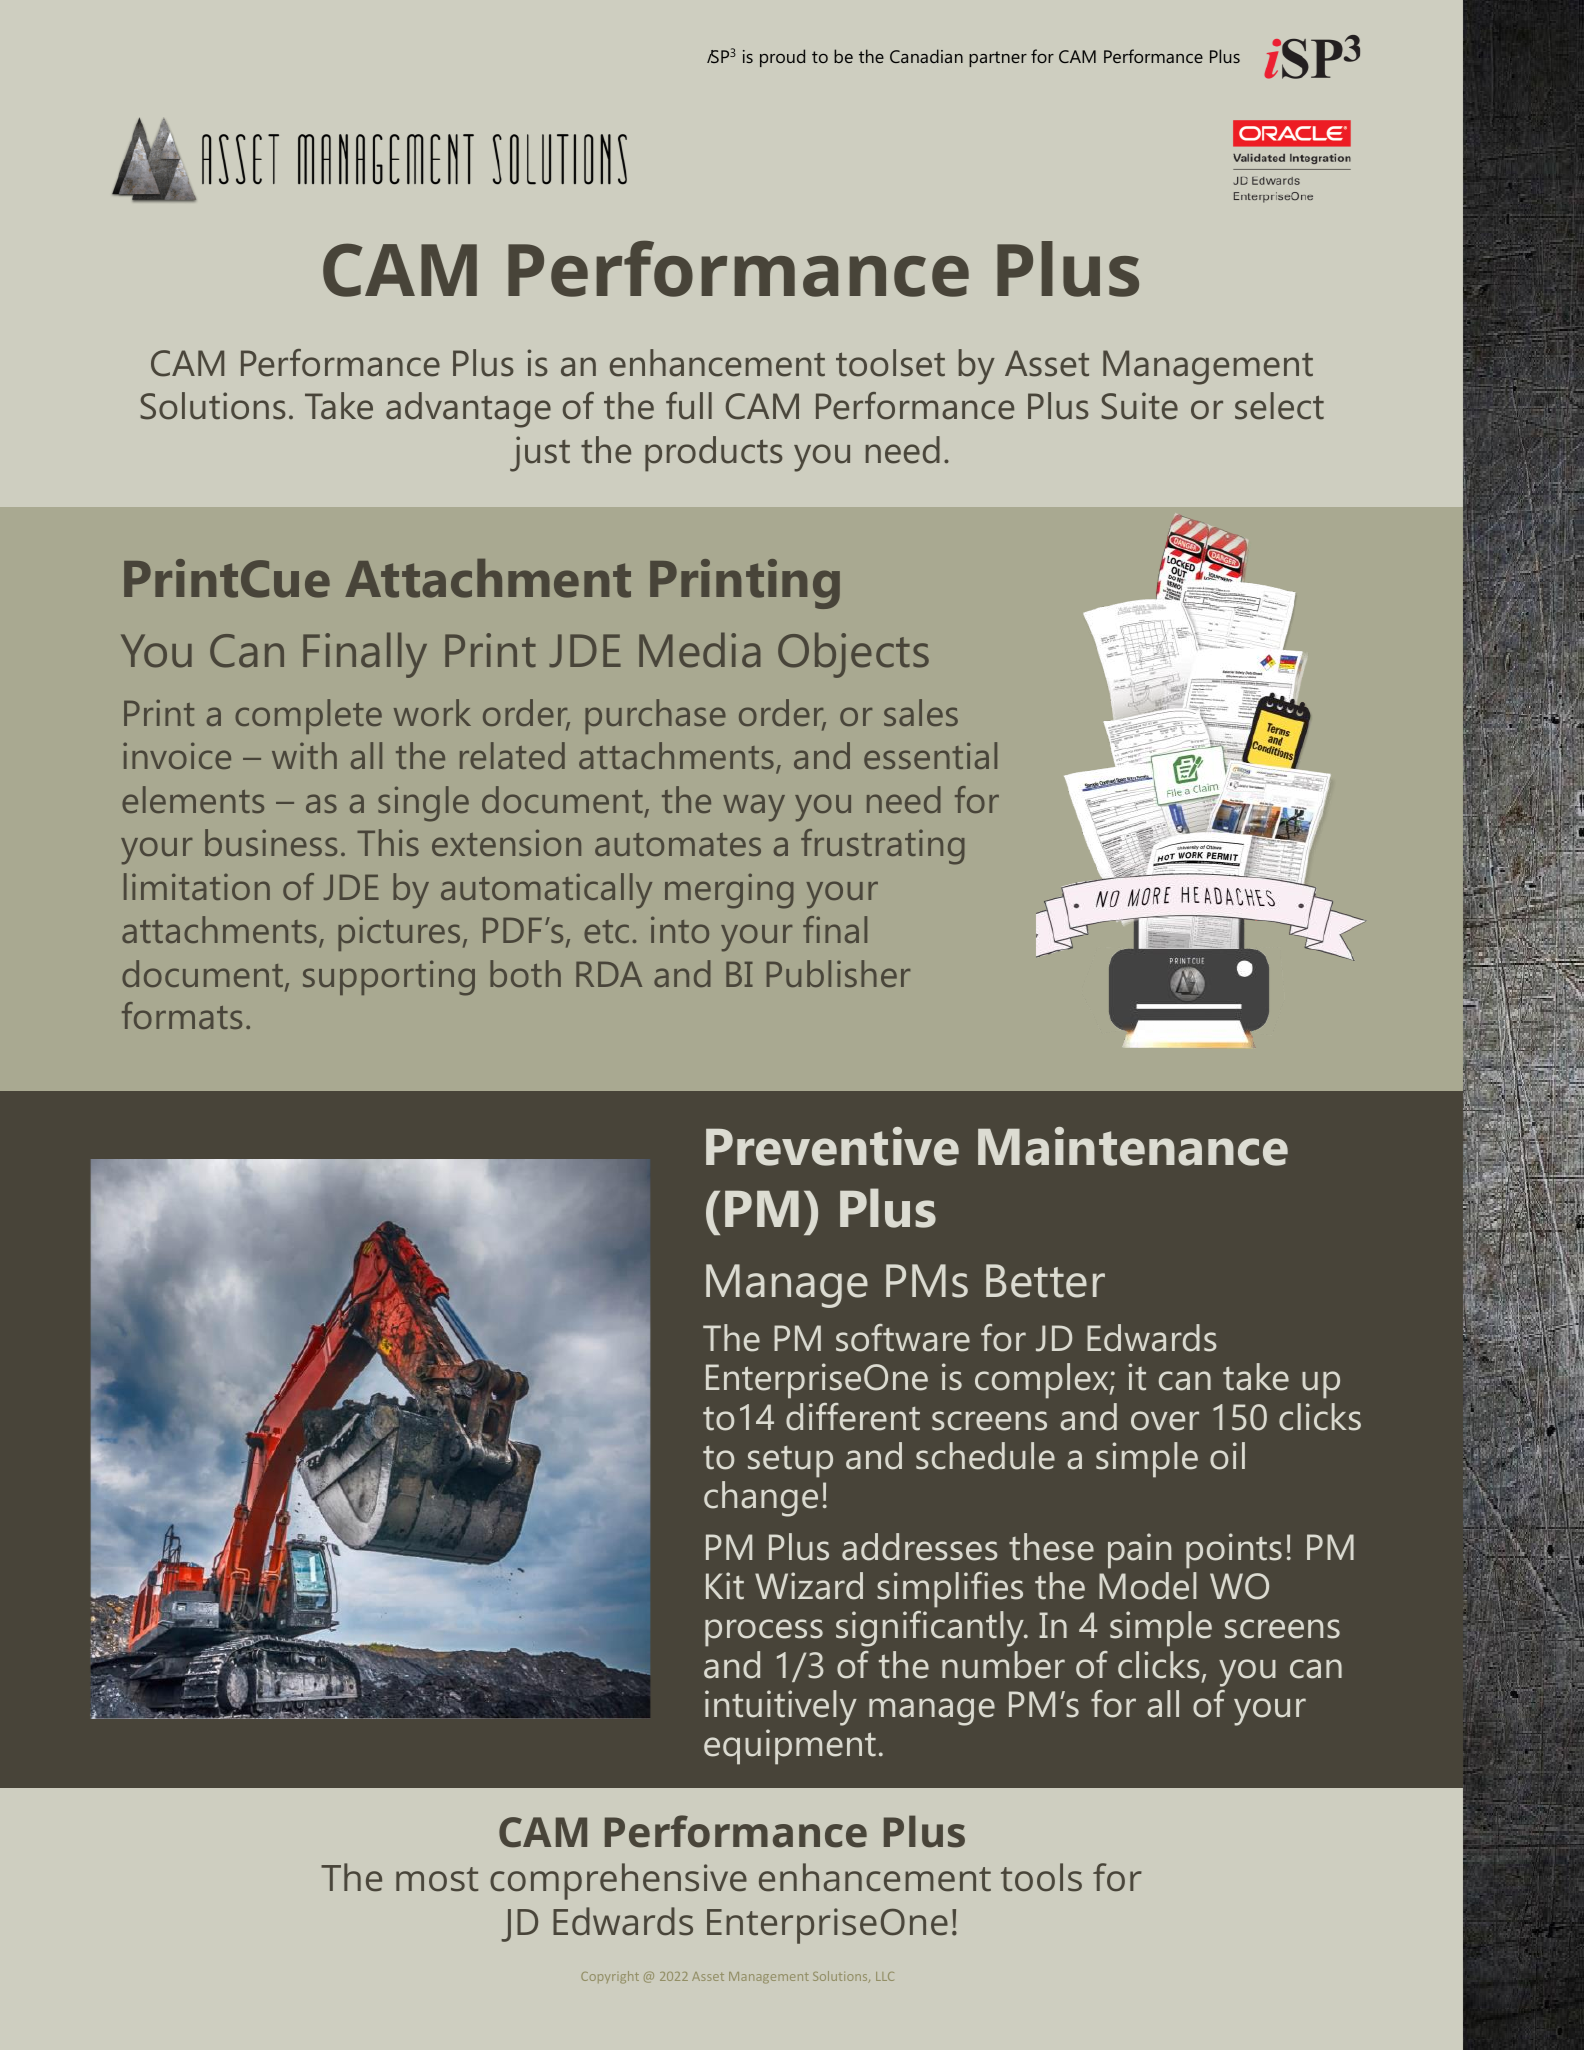 The height and width of the screenshot is (2050, 1584). Describe the element at coordinates (782, 58) in the screenshot. I see `proud` at that location.
